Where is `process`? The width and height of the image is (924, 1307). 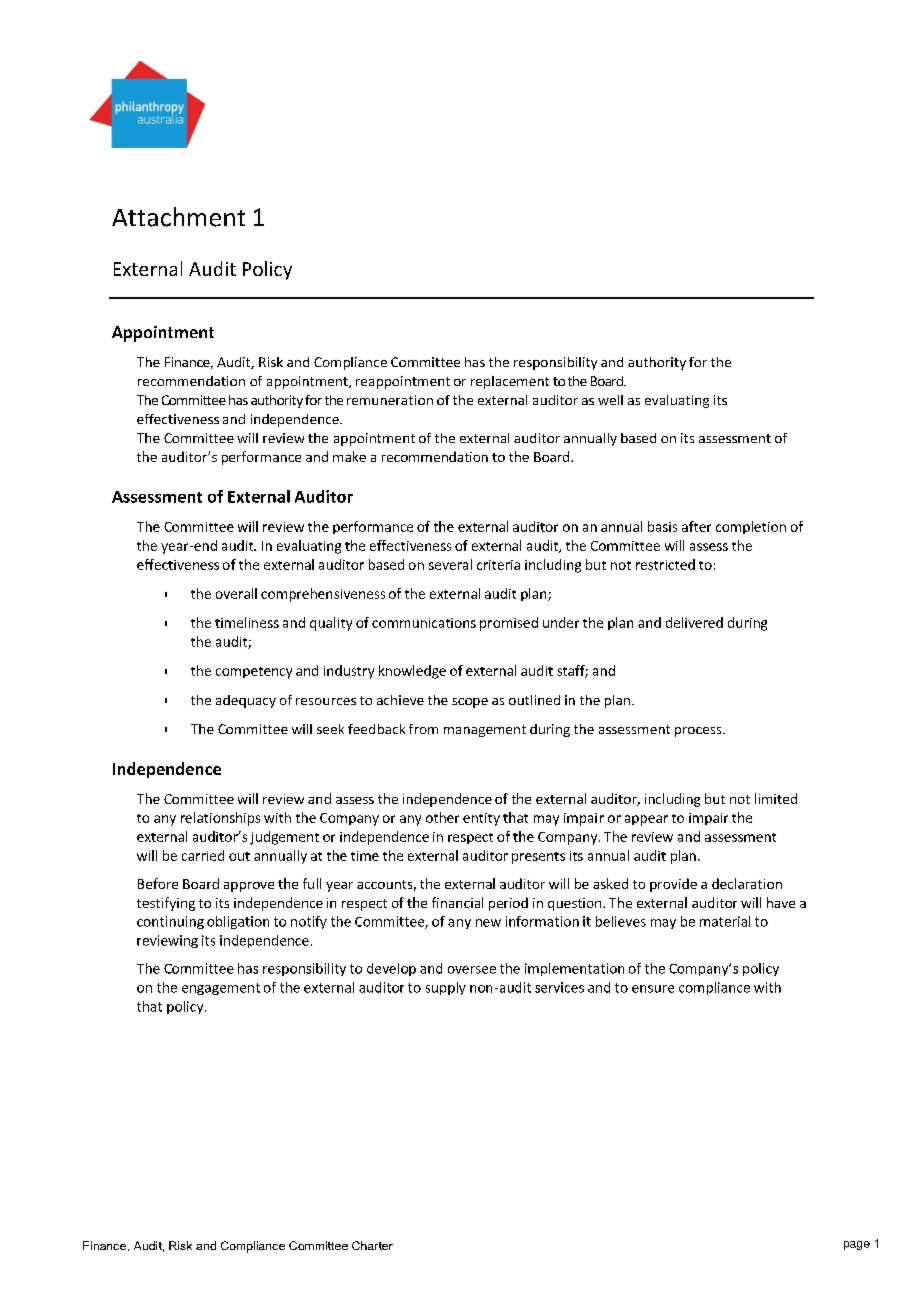 process is located at coordinates (699, 732).
